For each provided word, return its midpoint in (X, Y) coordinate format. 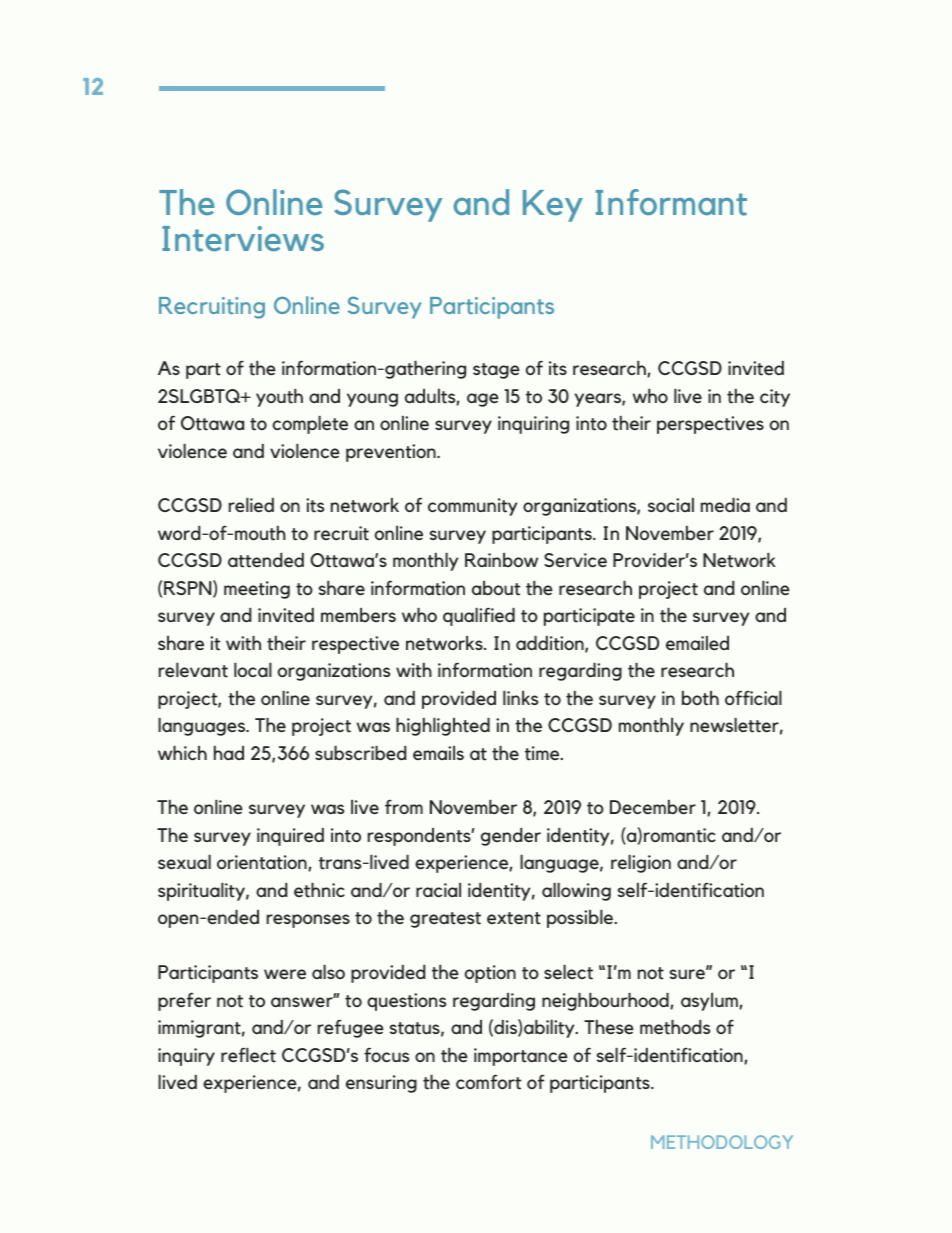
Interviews (243, 239)
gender (511, 837)
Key (553, 206)
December (653, 807)
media (725, 505)
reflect (248, 1055)
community (472, 507)
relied (251, 505)
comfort (488, 1082)
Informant (671, 202)
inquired (290, 837)
